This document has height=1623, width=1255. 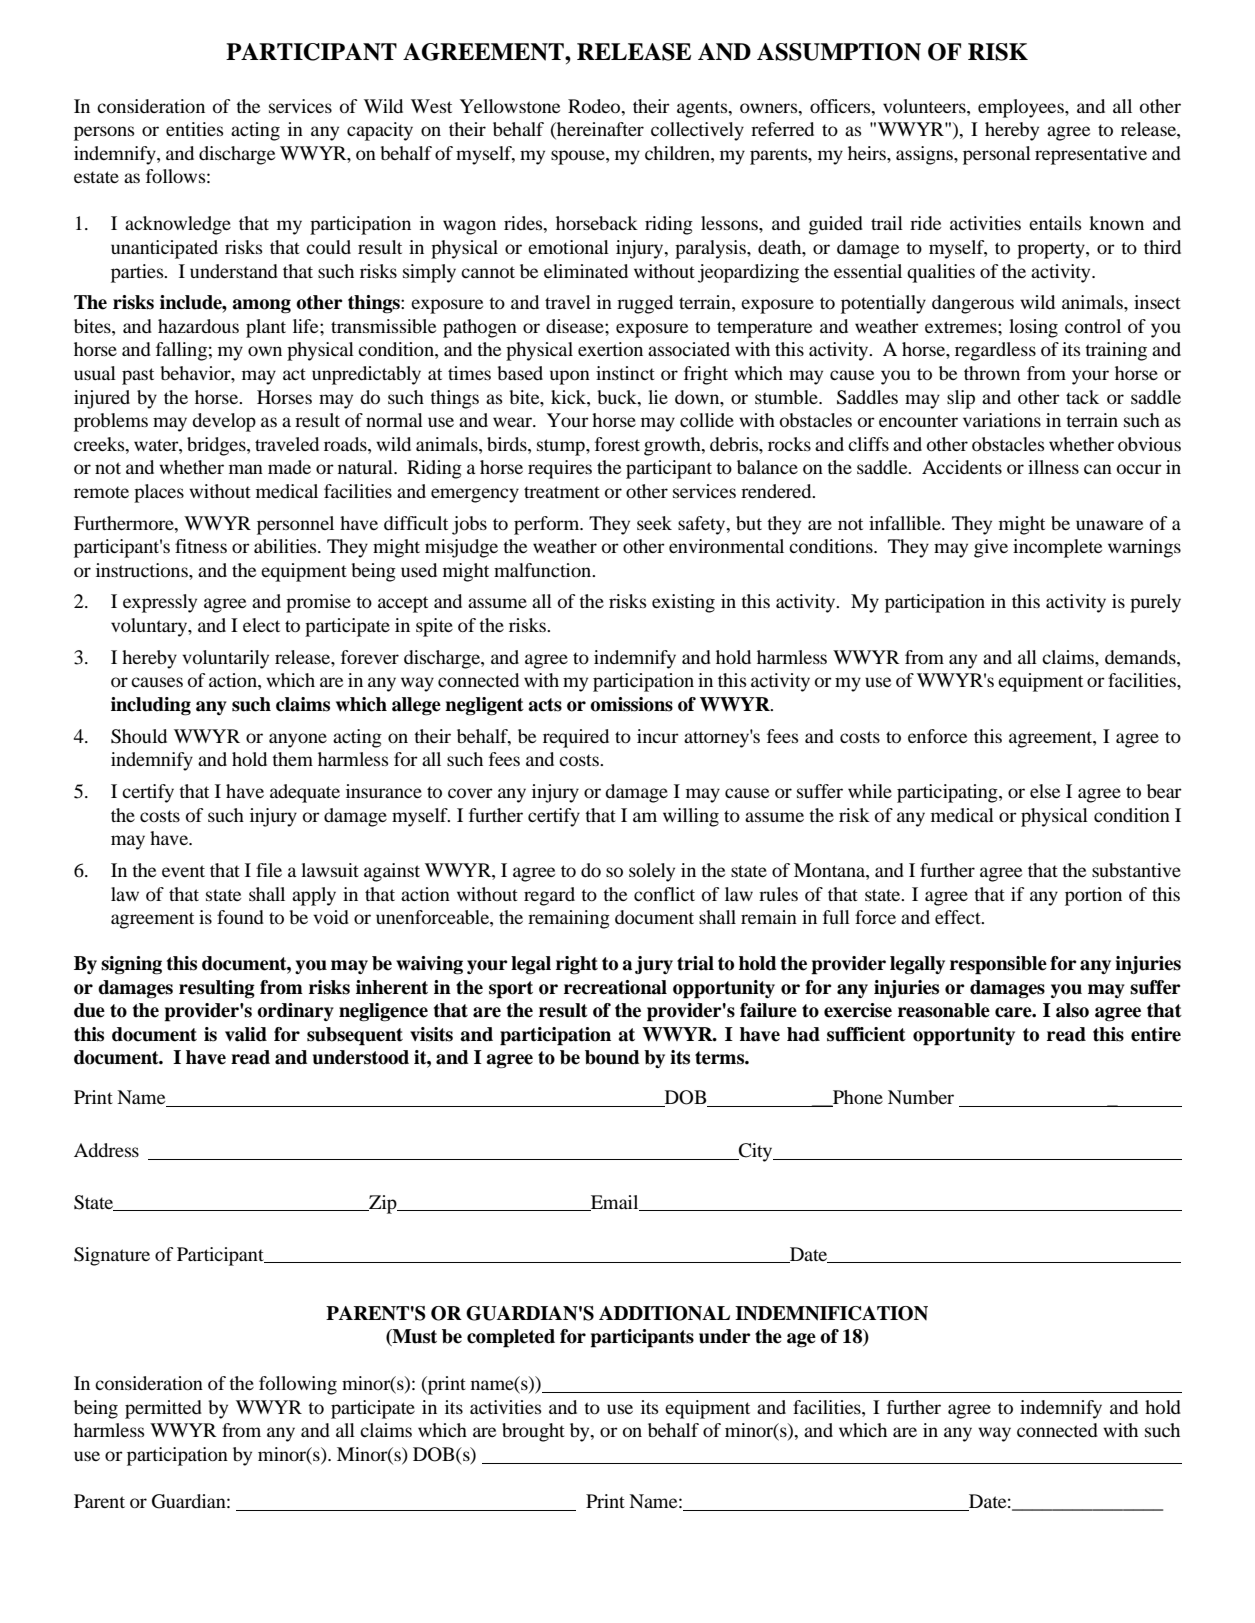 What do you see at coordinates (246, 1034) in the document?
I see `valid` at bounding box center [246, 1034].
